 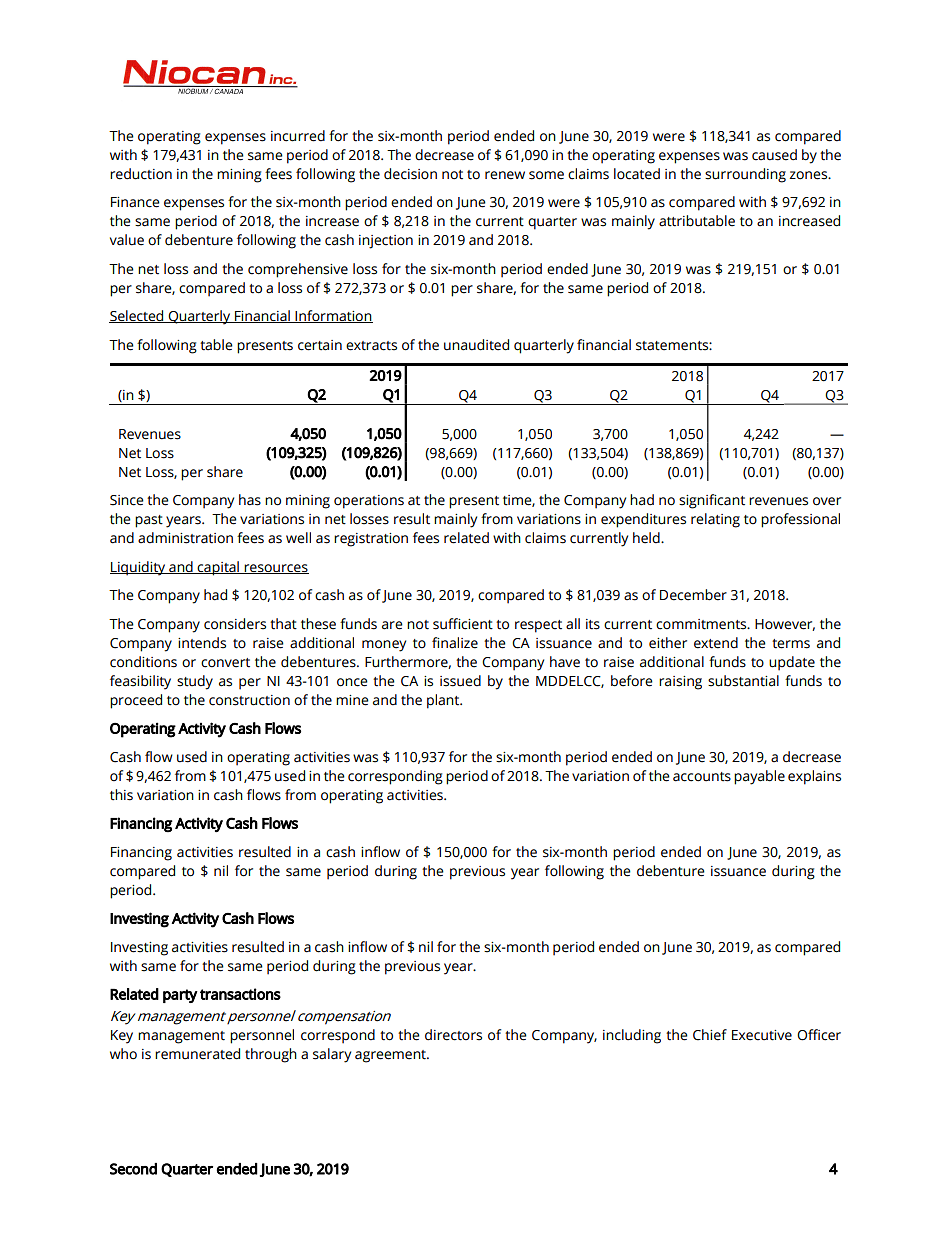 I want to click on finalize, so click(x=455, y=643).
